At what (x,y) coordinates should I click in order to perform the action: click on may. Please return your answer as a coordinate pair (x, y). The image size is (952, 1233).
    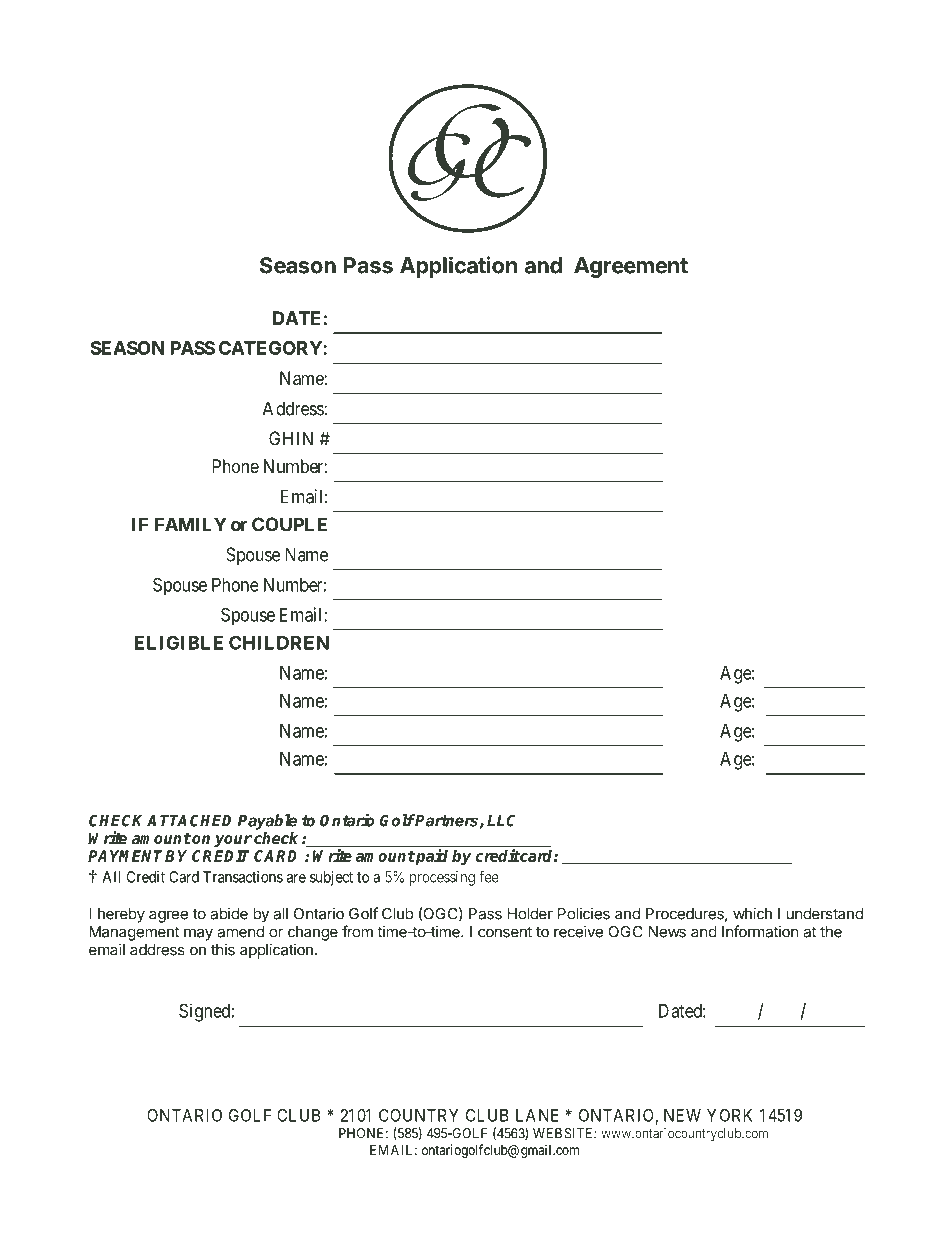
    Looking at the image, I should click on (198, 934).
